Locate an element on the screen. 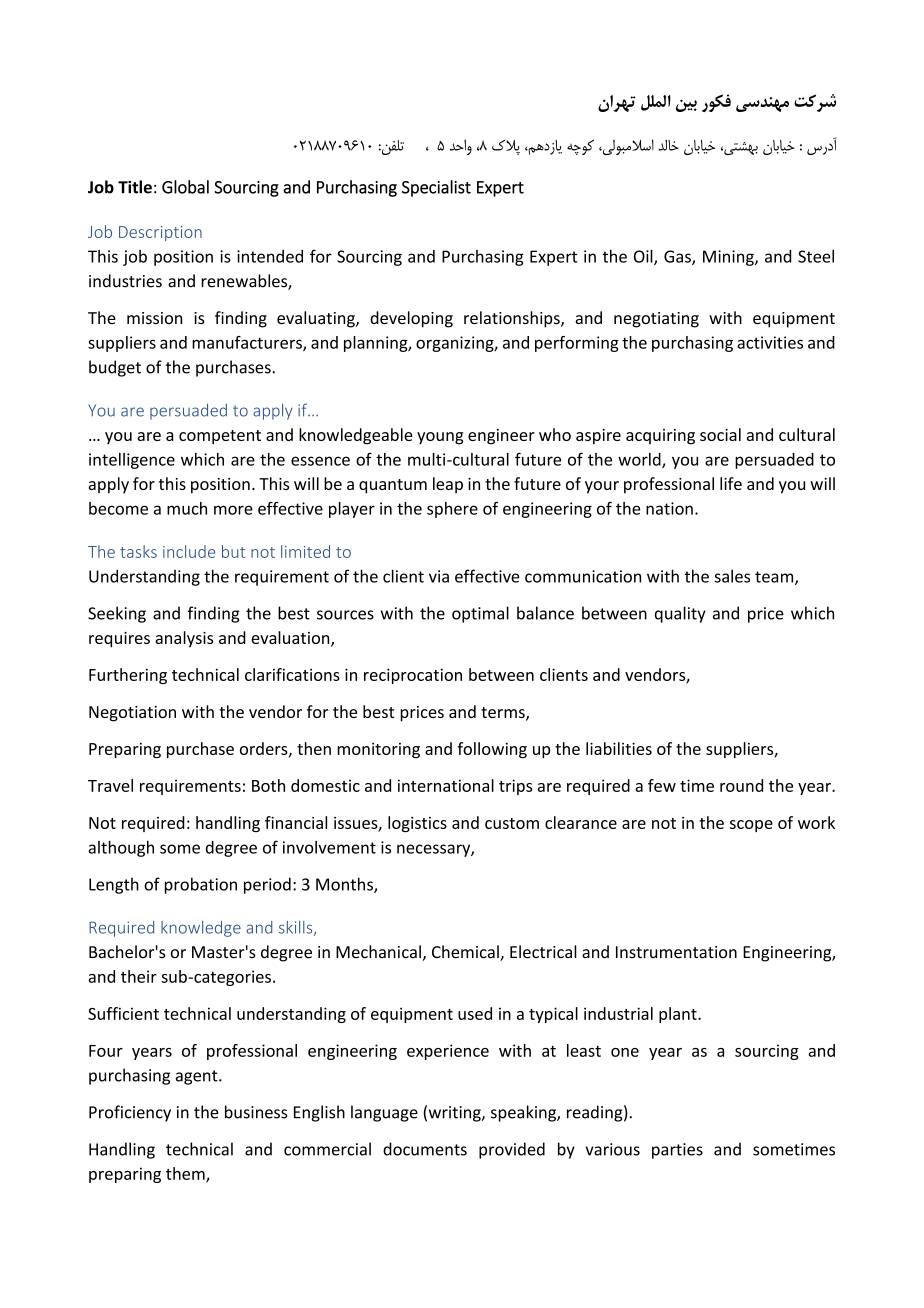 Image resolution: width=924 pixels, height=1308 pixels. Specialist is located at coordinates (436, 188).
